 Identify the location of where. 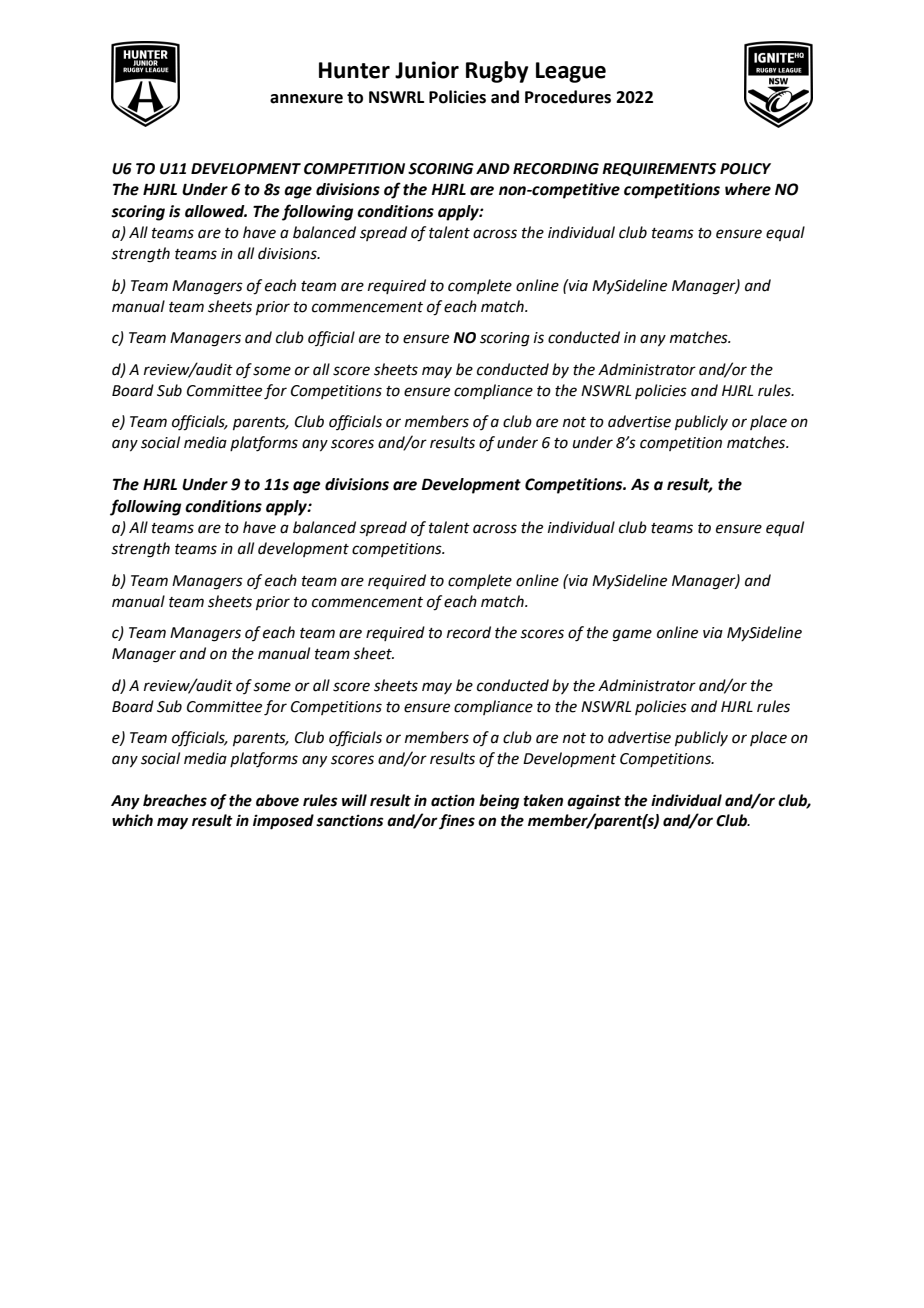
(748, 189).
